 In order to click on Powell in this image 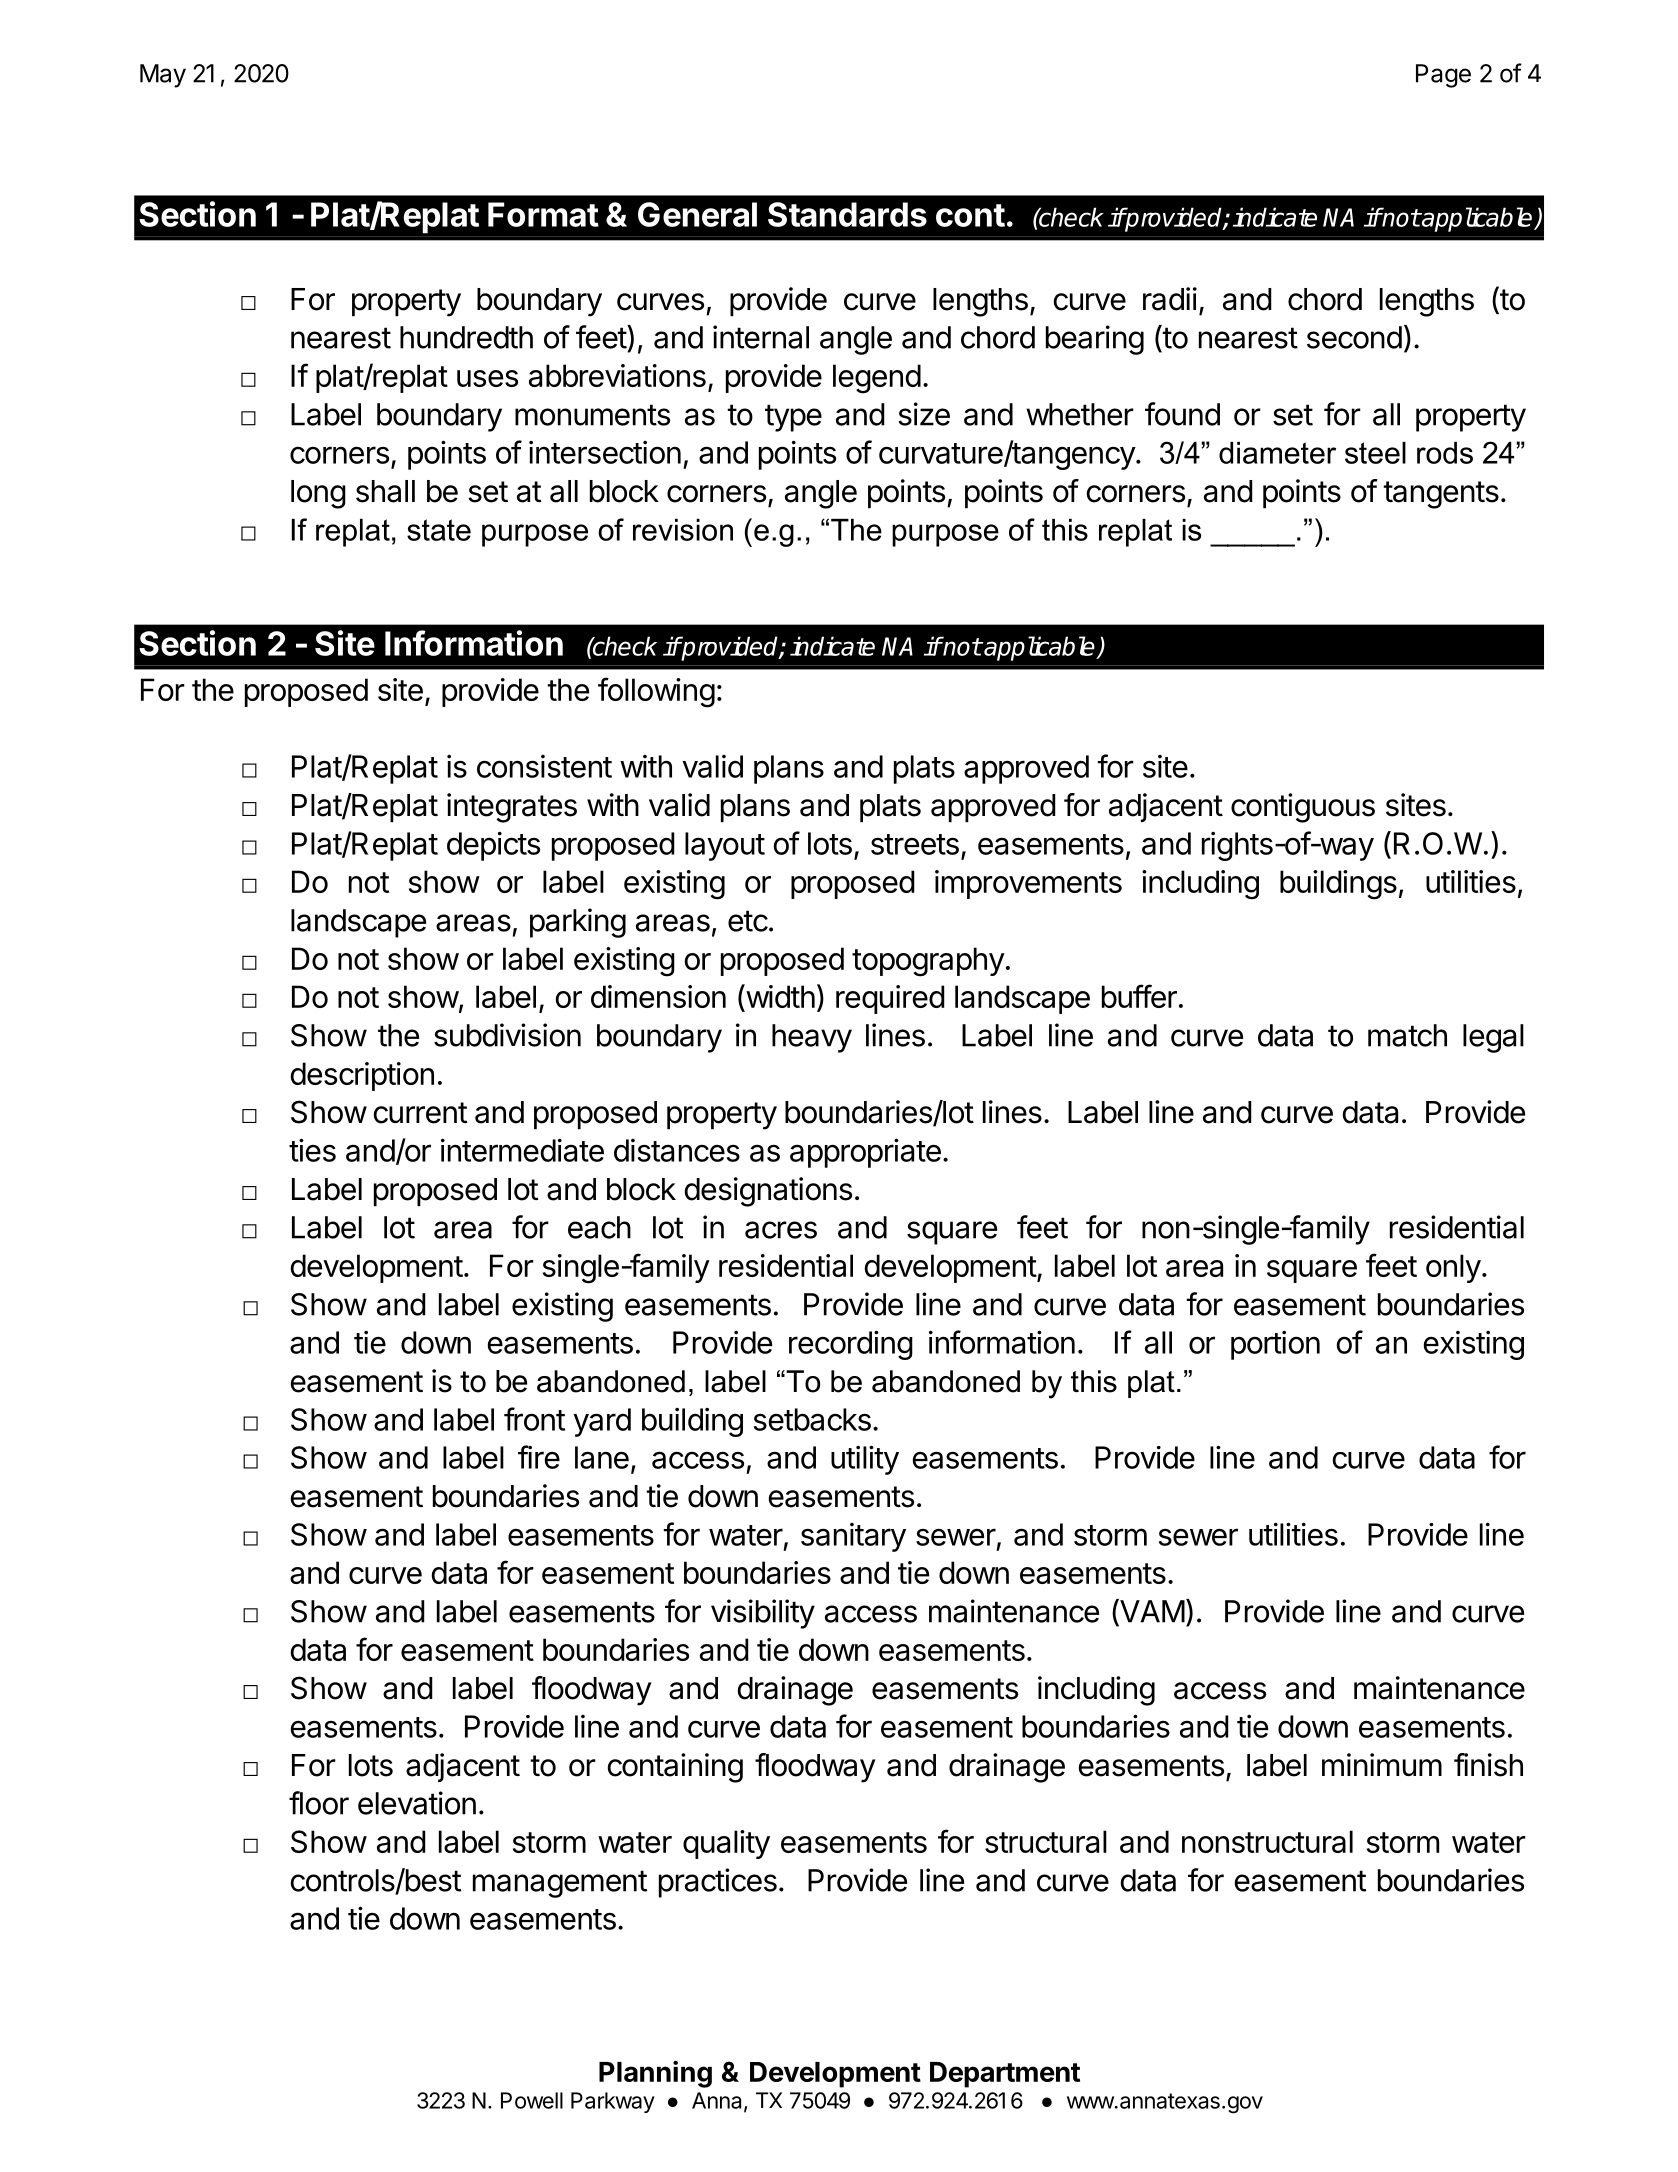, I will do `click(532, 2100)`.
